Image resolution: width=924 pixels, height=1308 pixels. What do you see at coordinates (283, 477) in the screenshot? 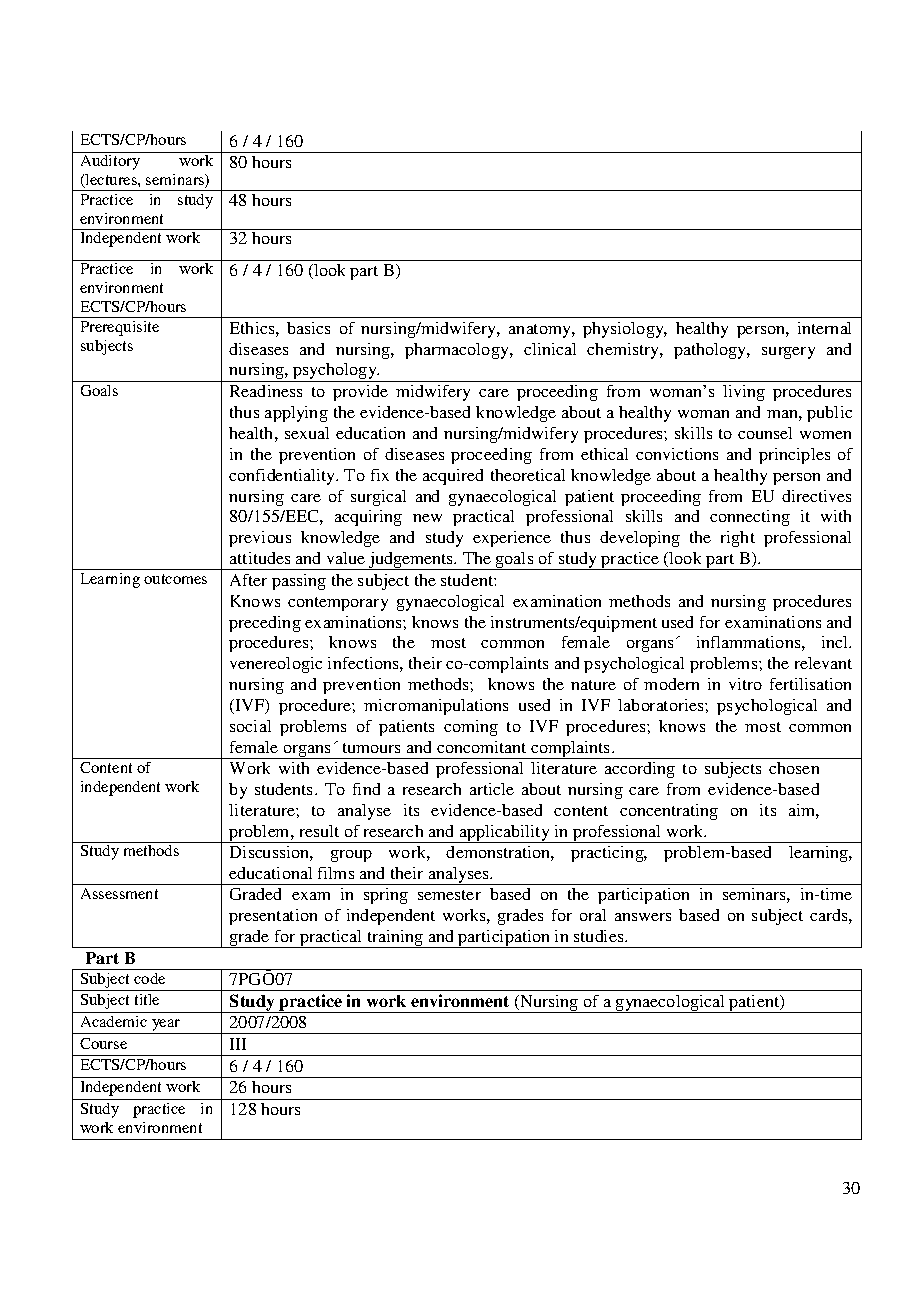
I see `confidentiality` at bounding box center [283, 477].
